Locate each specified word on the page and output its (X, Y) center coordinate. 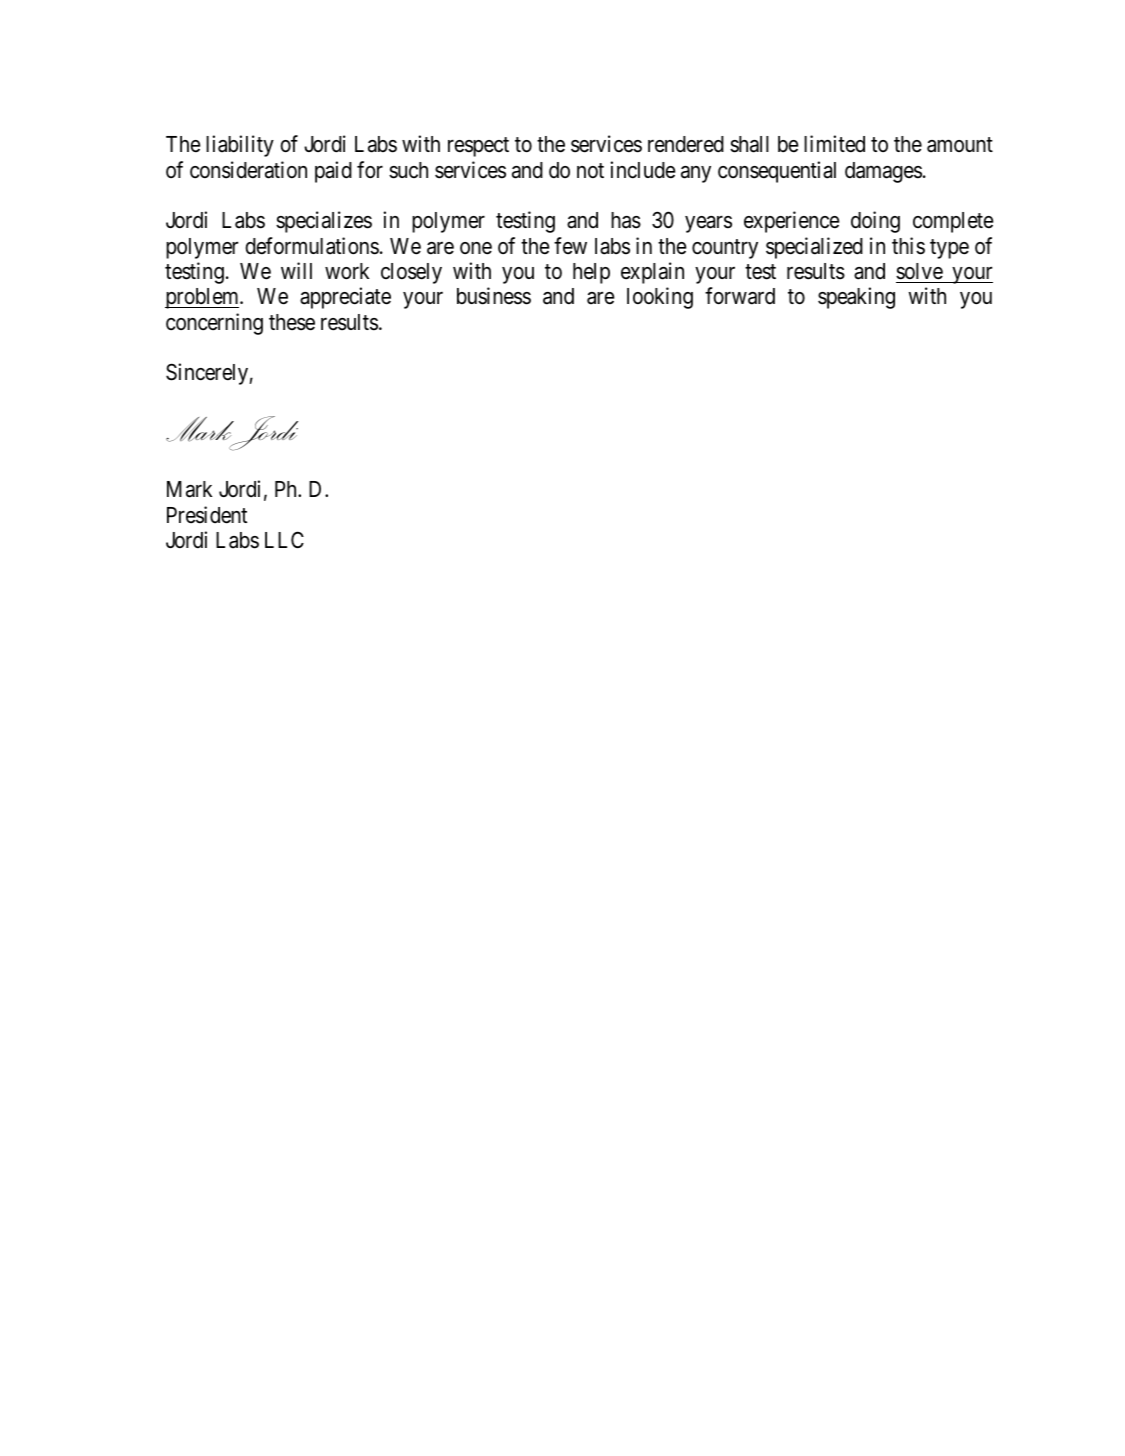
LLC (284, 539)
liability (240, 146)
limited (834, 144)
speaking (856, 298)
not (590, 170)
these (292, 322)
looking (660, 298)
